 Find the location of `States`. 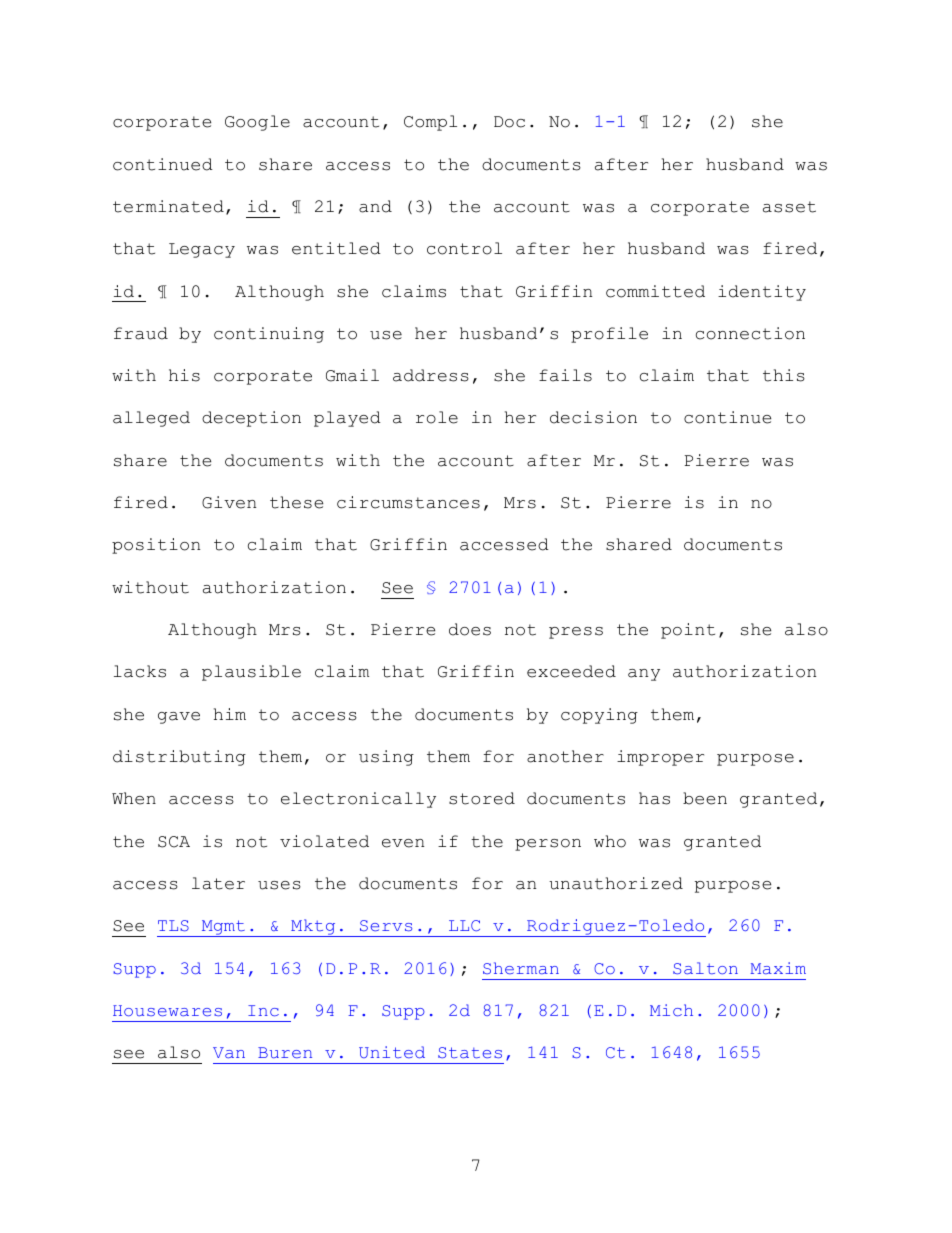

States is located at coordinates (470, 1053).
